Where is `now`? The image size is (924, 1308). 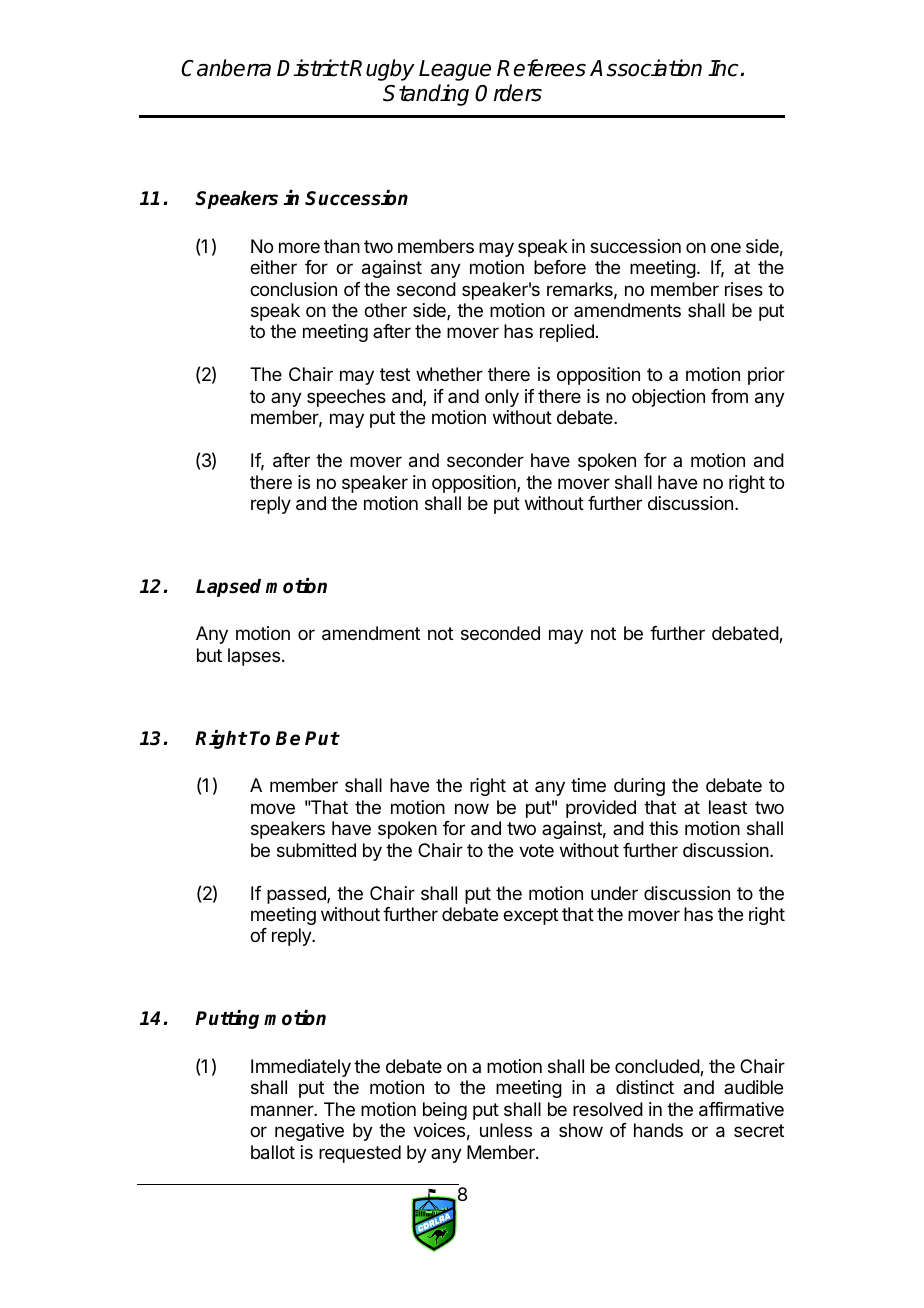
now is located at coordinates (472, 808).
